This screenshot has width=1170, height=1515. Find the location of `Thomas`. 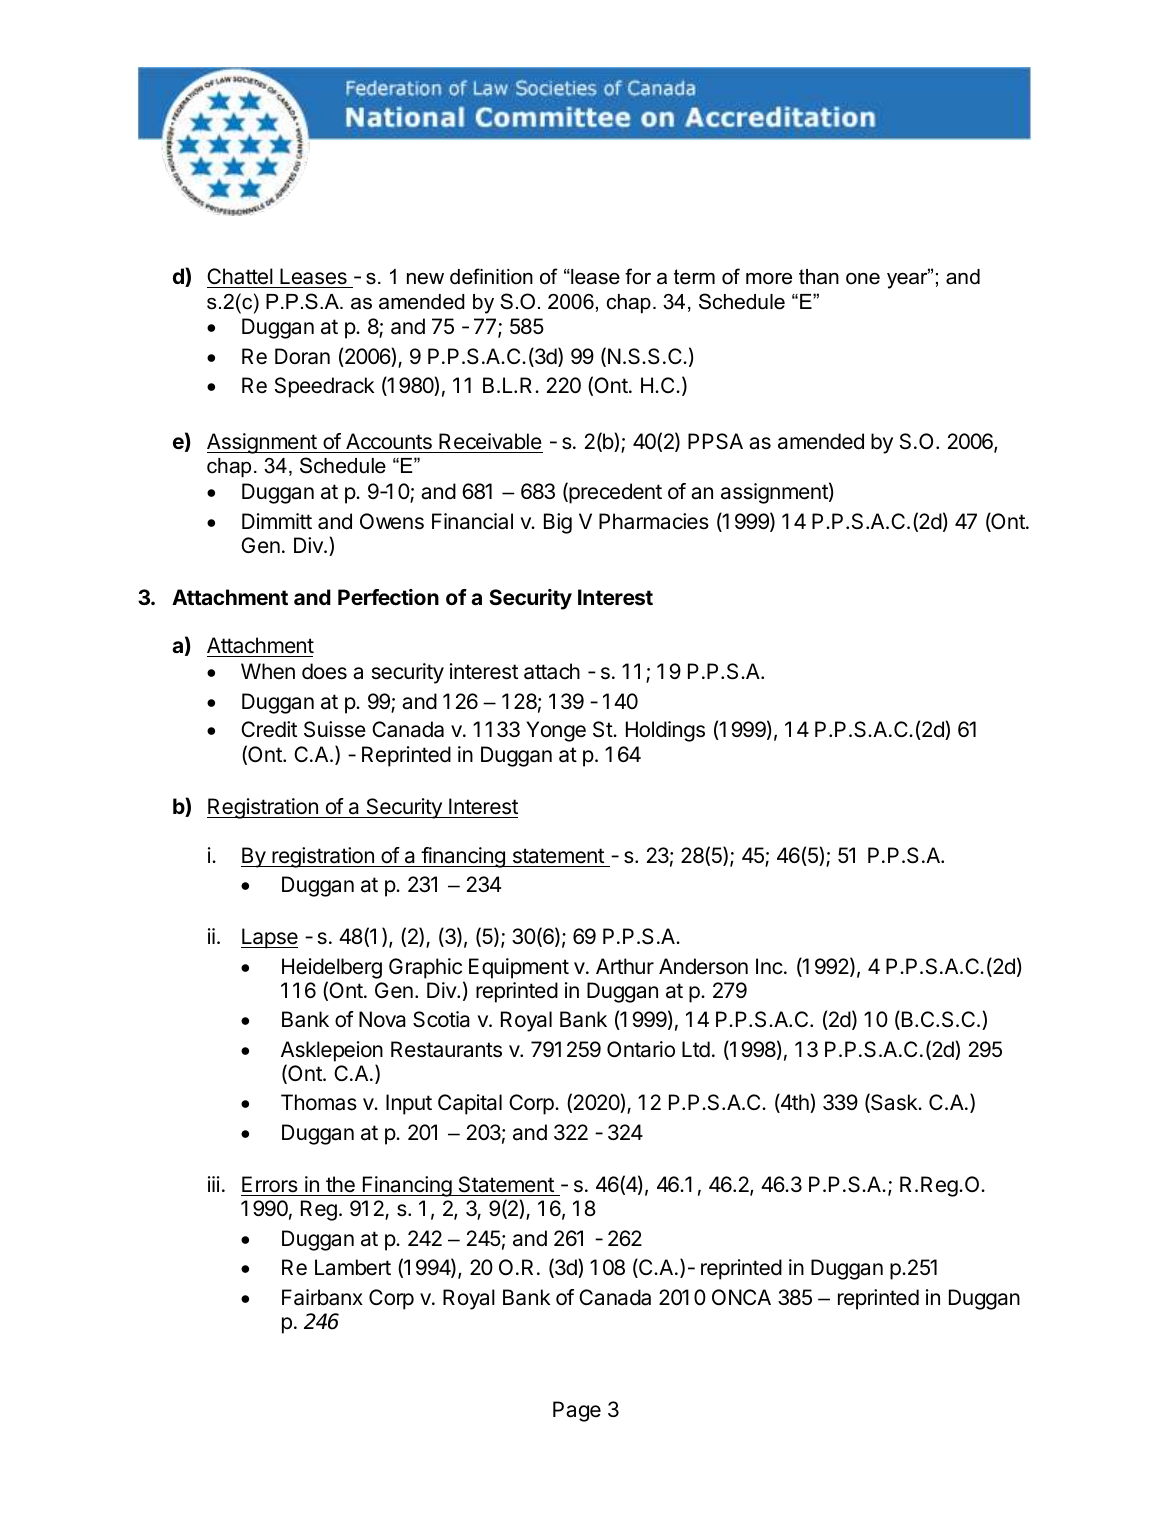

Thomas is located at coordinates (319, 1102).
